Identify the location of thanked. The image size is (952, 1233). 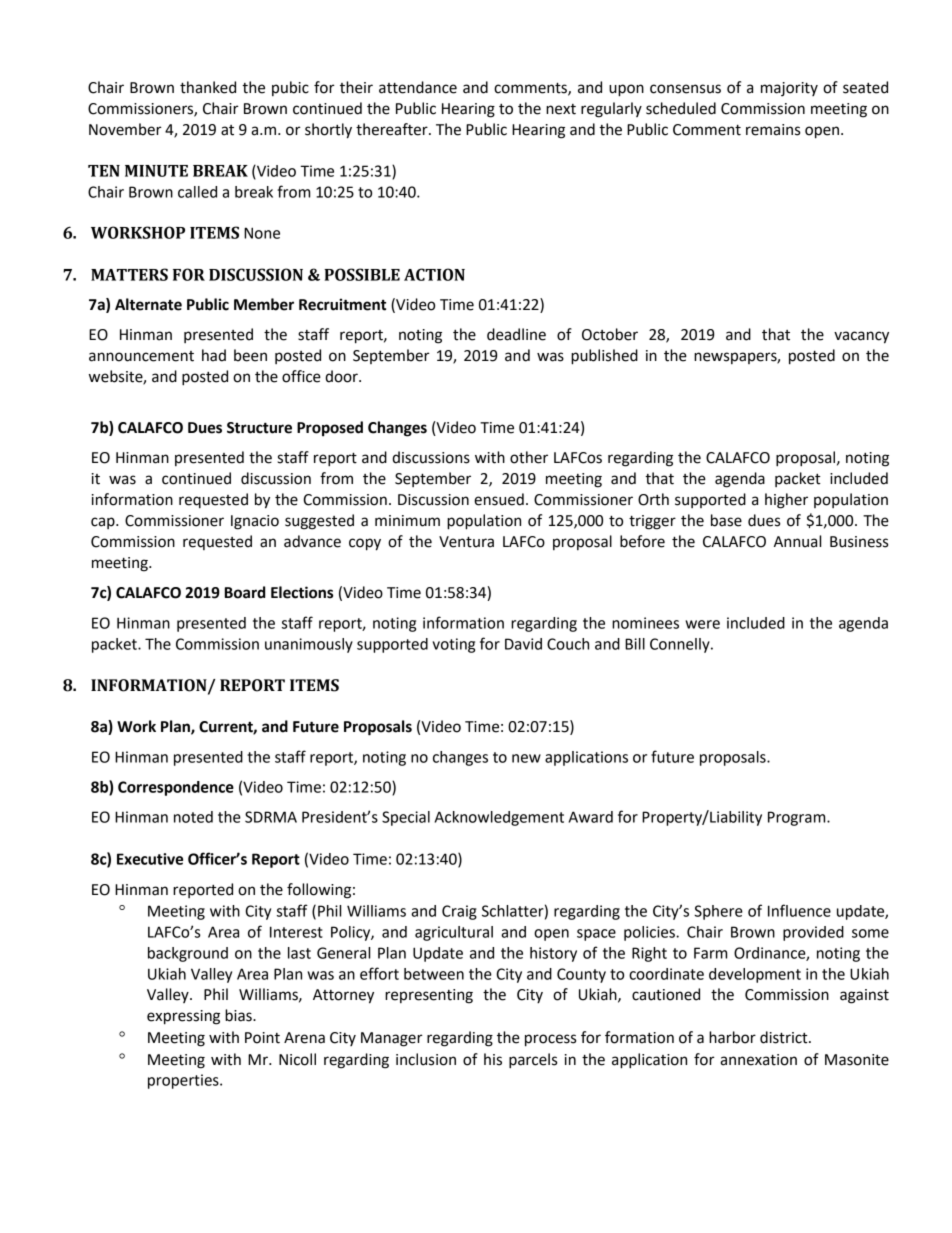
(208, 87).
